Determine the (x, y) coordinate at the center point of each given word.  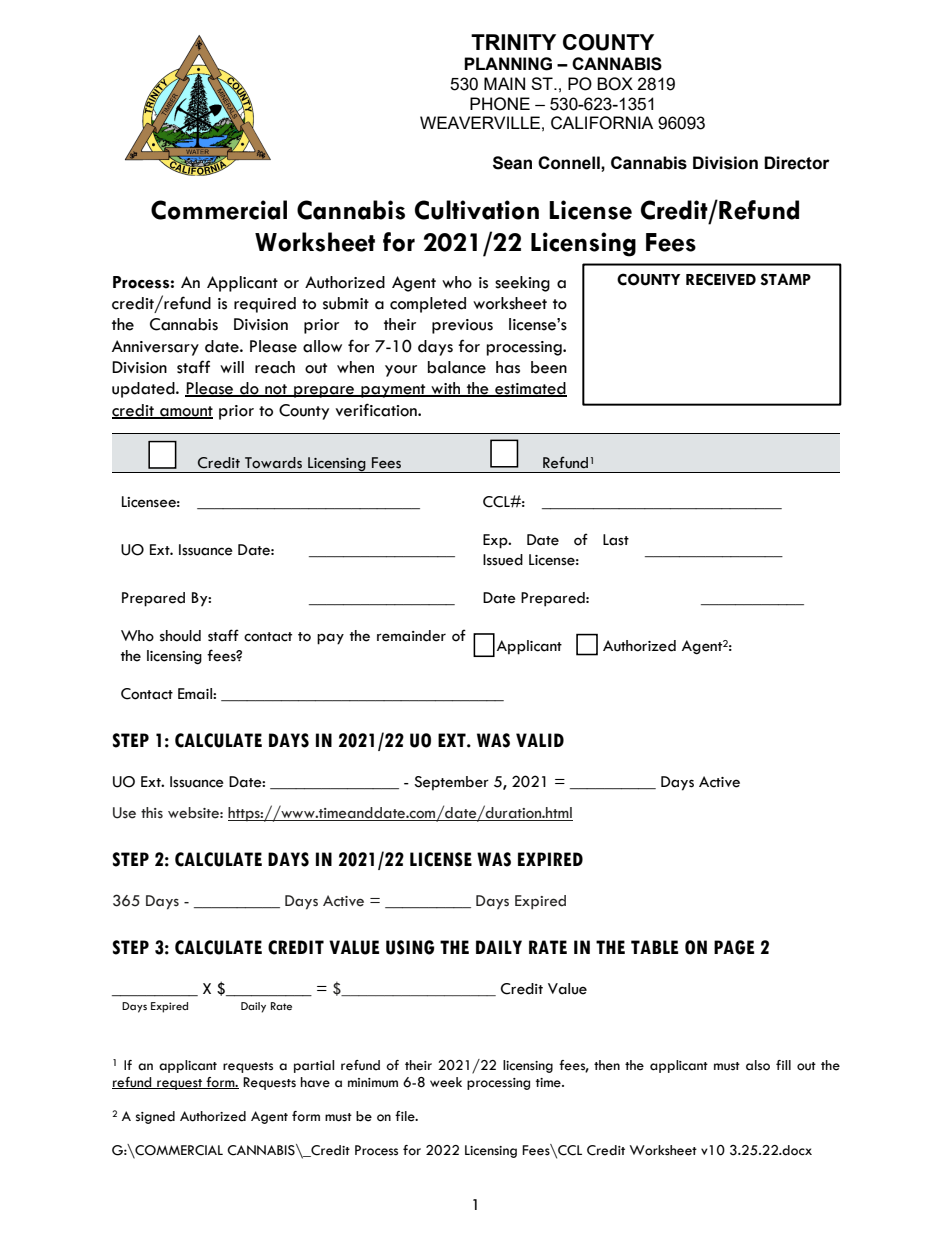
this (152, 812)
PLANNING (508, 64)
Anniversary (155, 348)
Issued (503, 560)
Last (616, 540)
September (451, 783)
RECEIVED (721, 279)
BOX (615, 84)
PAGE (734, 947)
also (758, 1065)
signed (155, 1117)
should (180, 636)
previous (462, 326)
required (265, 305)
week (446, 1082)
